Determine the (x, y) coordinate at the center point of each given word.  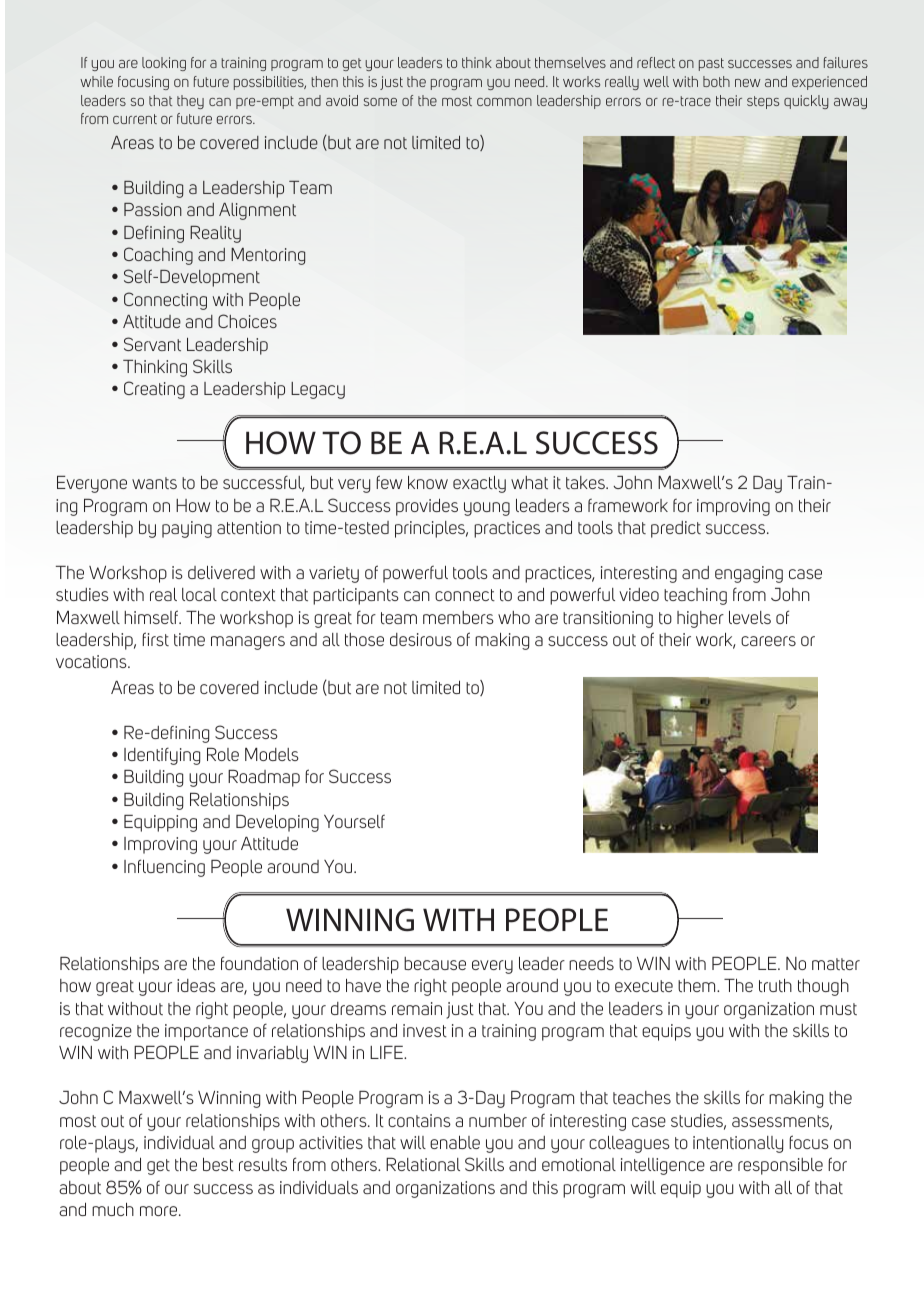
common (504, 102)
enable (455, 1142)
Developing (277, 823)
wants (154, 483)
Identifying (162, 756)
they (190, 102)
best (218, 1164)
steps (763, 102)
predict (676, 529)
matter (836, 964)
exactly (479, 484)
